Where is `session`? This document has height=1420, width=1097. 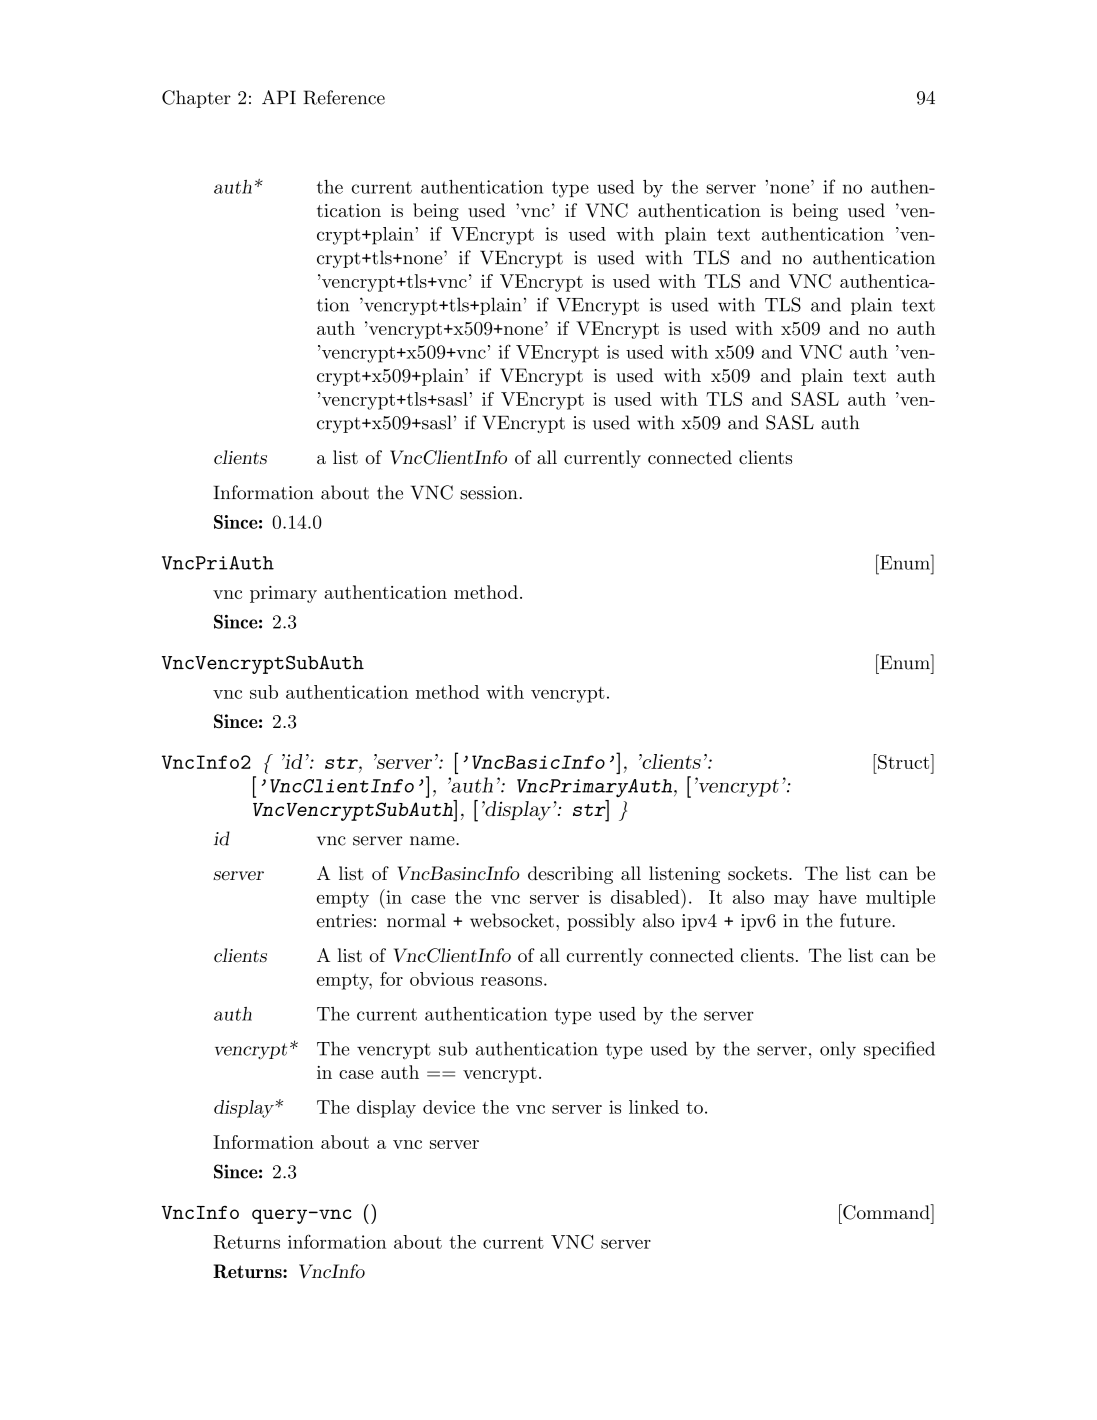 session is located at coordinates (489, 493).
